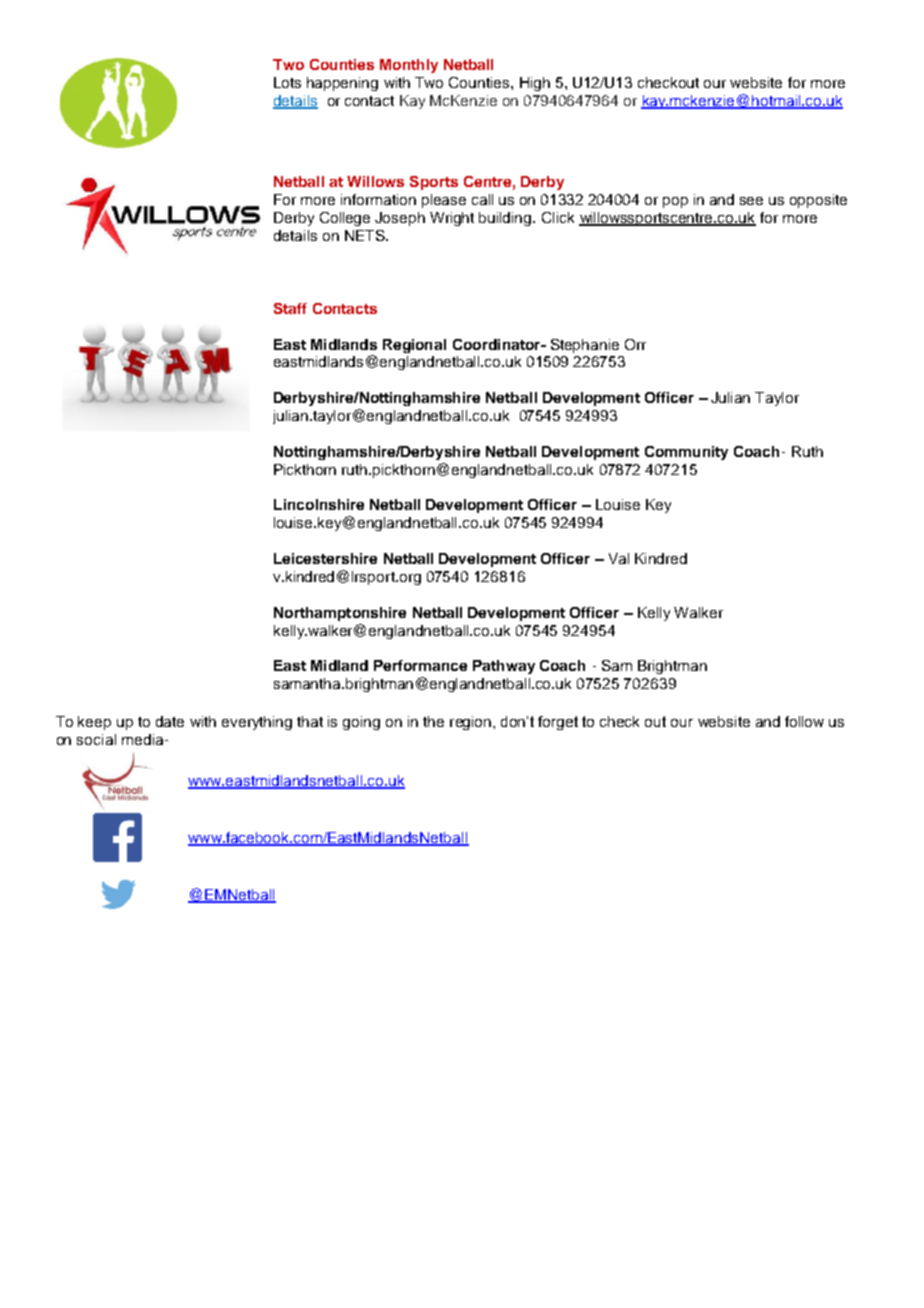 The image size is (924, 1308). What do you see at coordinates (409, 66) in the screenshot?
I see `Monthly` at bounding box center [409, 66].
